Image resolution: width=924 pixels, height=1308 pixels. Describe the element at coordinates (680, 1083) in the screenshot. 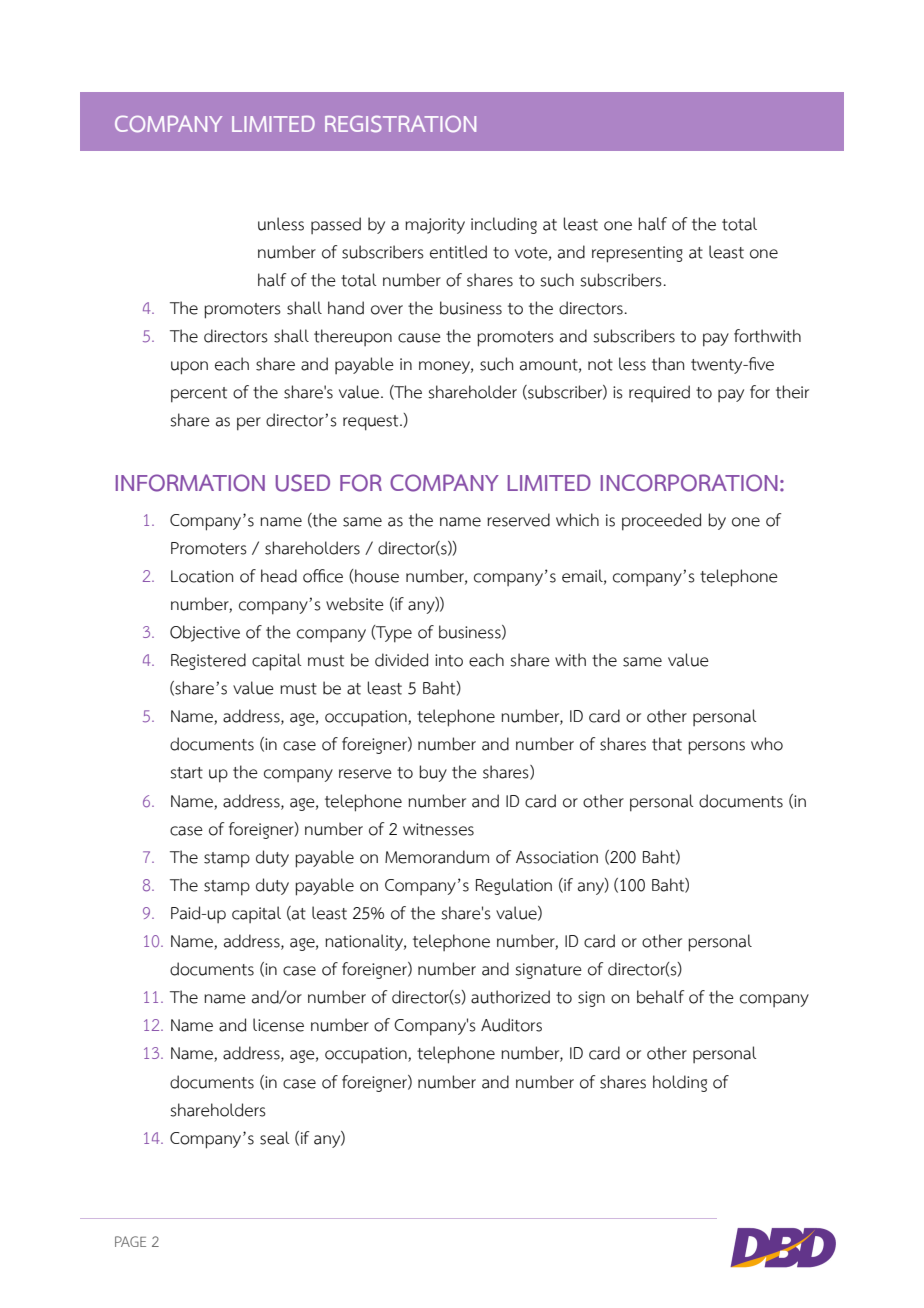

I see `holding` at that location.
